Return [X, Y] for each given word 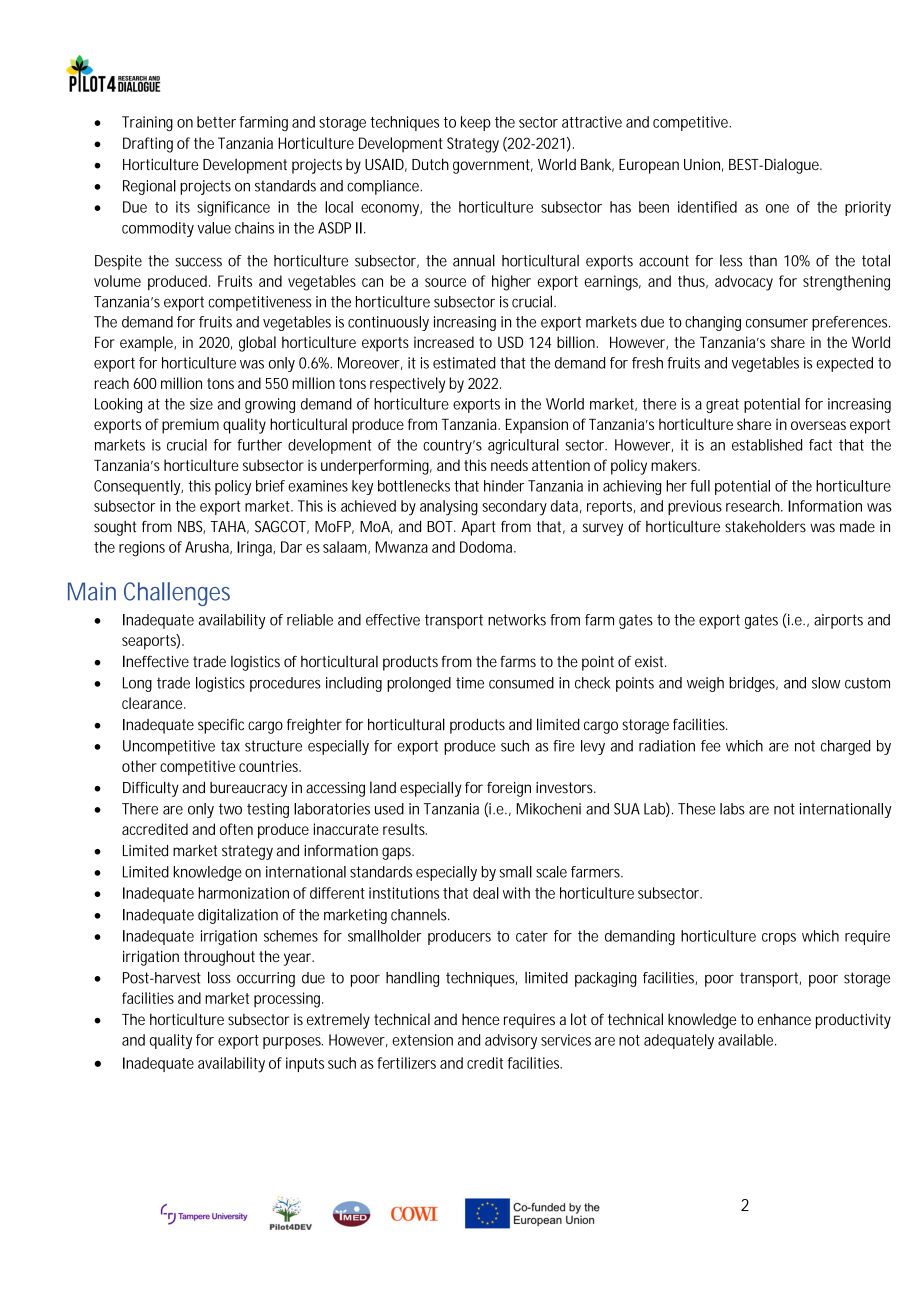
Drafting [148, 145]
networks [517, 620]
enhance [784, 1019]
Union [702, 164]
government [493, 166]
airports [838, 621]
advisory [511, 1041]
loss [219, 977]
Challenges [177, 594]
